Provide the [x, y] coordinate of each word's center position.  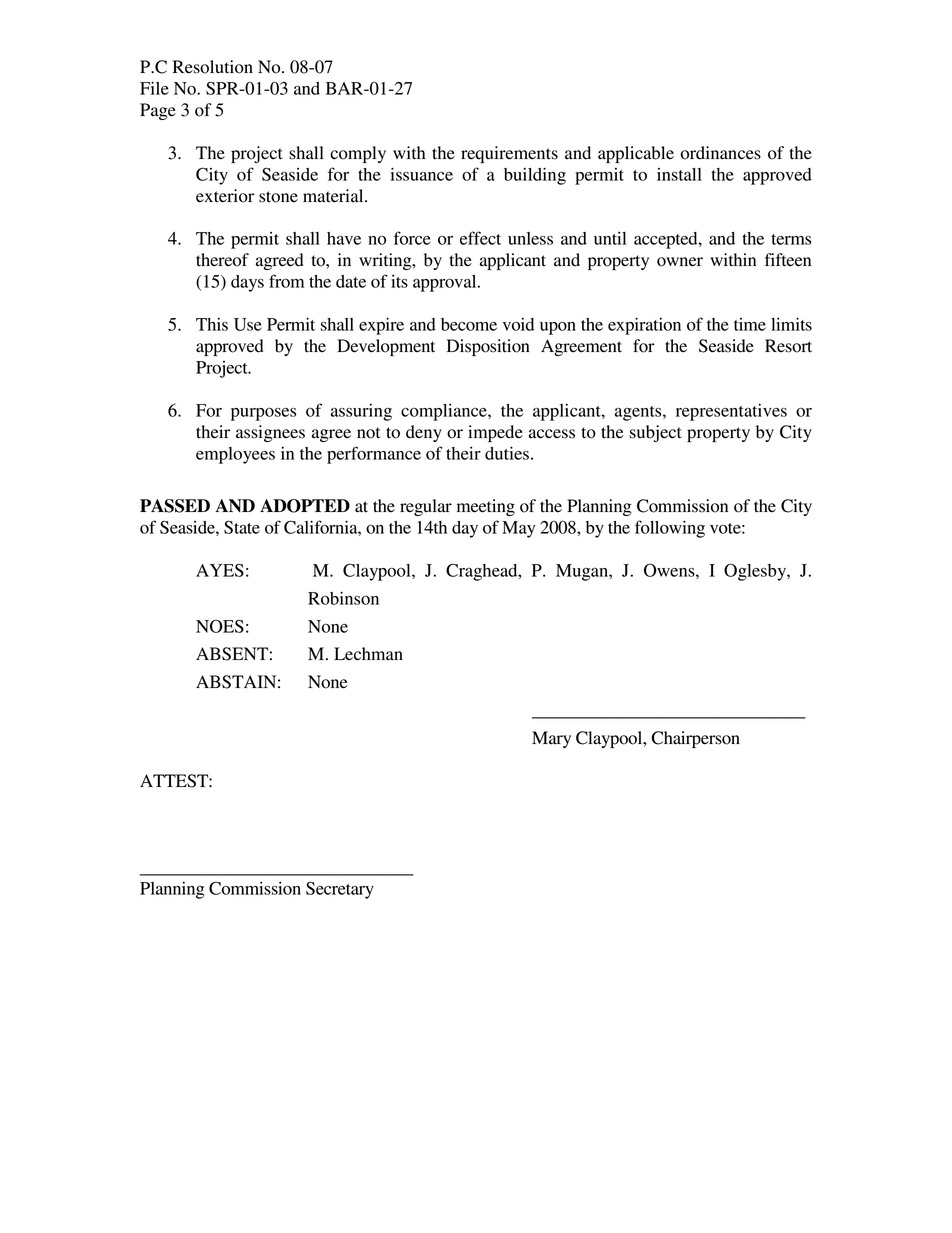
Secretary [340, 890]
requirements [509, 154]
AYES [220, 570]
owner [680, 262]
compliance [445, 412]
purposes [263, 414]
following [670, 529]
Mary [551, 739]
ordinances [721, 153]
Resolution [213, 67]
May [519, 529]
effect [480, 238]
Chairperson [696, 739]
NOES [220, 626]
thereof [222, 260]
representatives [731, 412]
